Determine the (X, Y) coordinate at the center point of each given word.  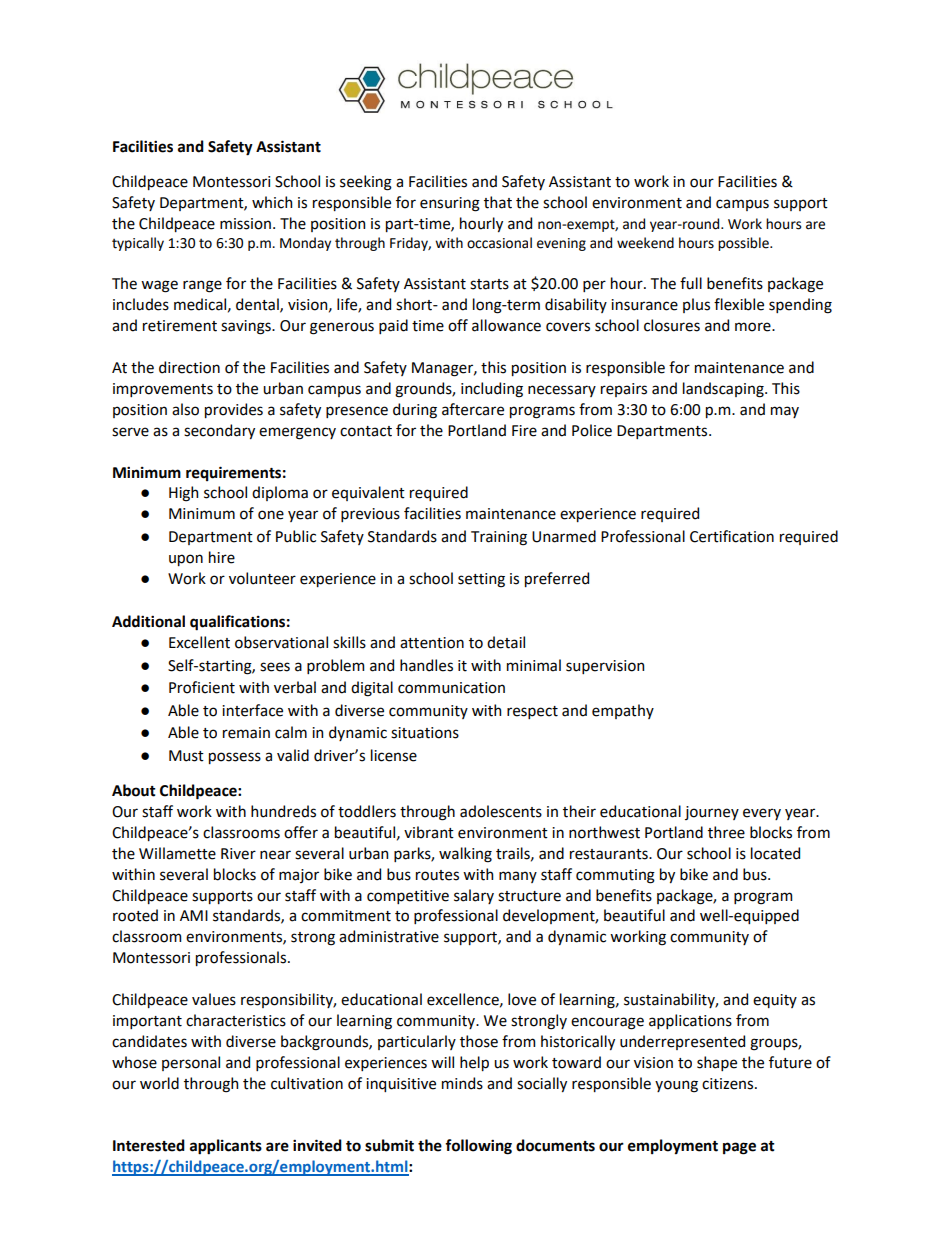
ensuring (450, 204)
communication (451, 688)
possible (744, 244)
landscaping (724, 390)
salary (474, 896)
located (775, 853)
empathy (623, 711)
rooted (135, 915)
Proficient (202, 687)
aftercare (473, 409)
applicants (226, 1147)
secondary (219, 431)
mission (245, 224)
